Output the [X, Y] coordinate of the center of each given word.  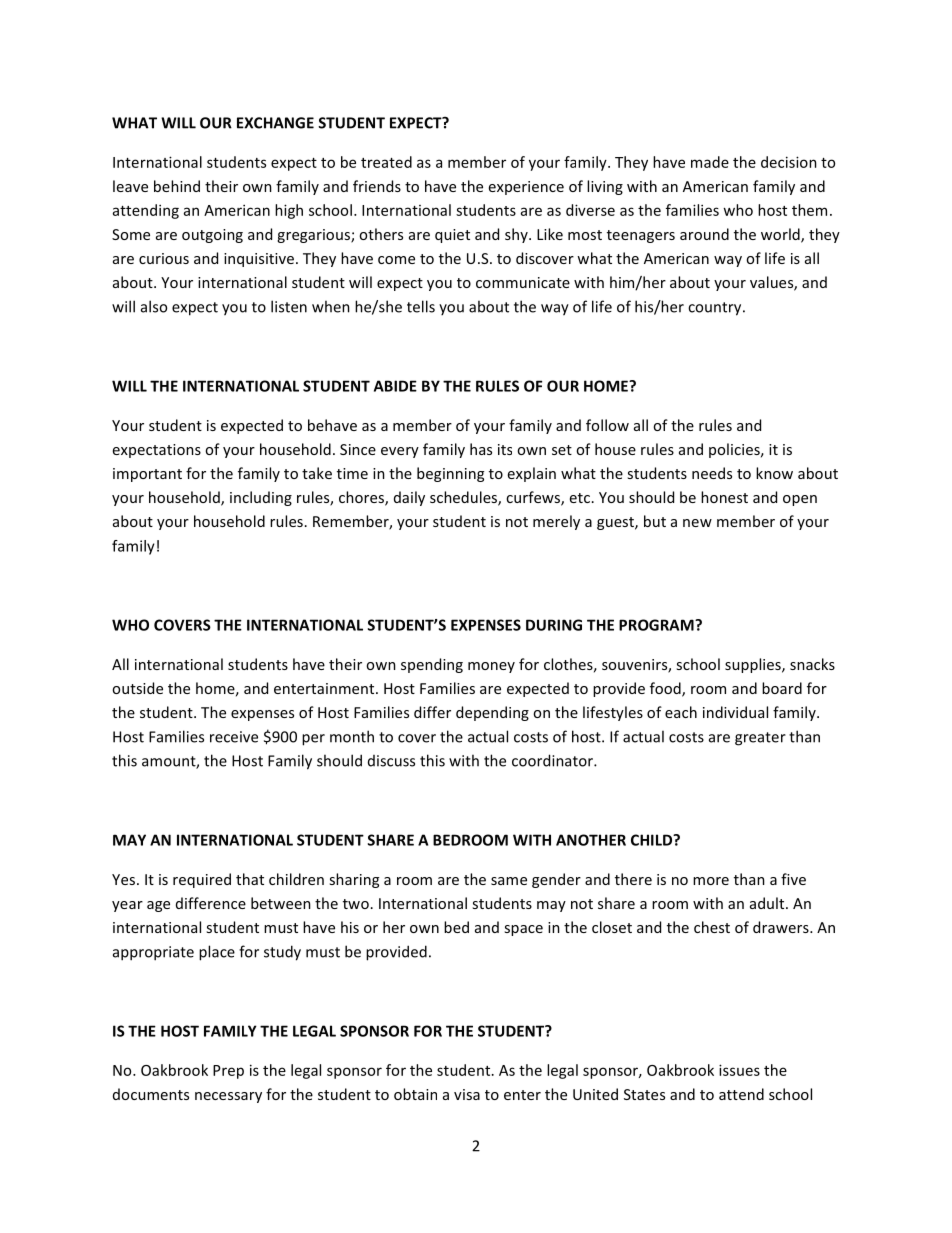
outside [137, 688]
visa [467, 1094]
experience [526, 188]
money [491, 667]
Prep [228, 1072]
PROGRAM [657, 625]
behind [177, 186]
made [710, 162]
